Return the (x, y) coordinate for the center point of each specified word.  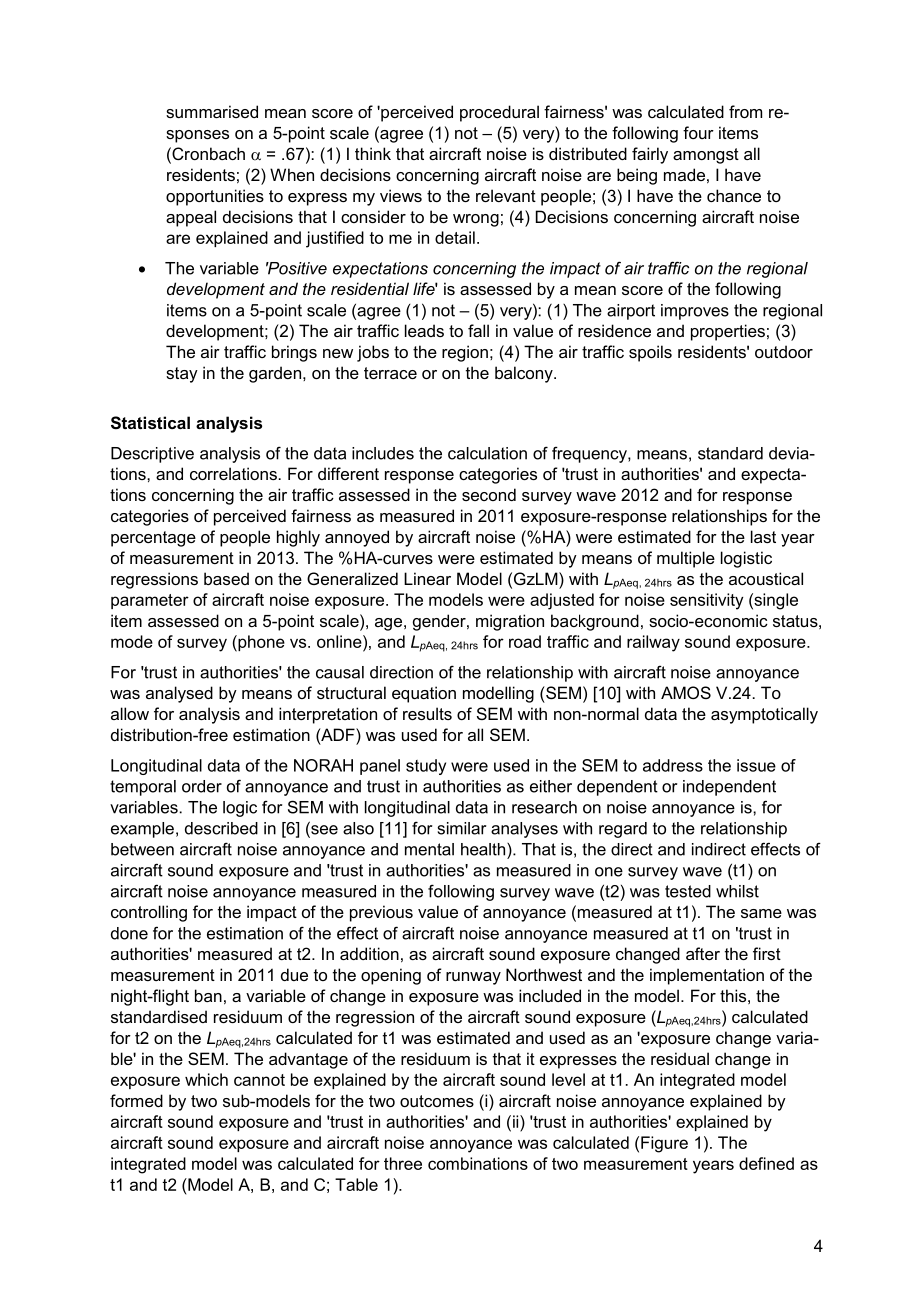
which (206, 1079)
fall (478, 330)
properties (728, 332)
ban (208, 995)
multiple (686, 559)
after (703, 953)
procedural (499, 113)
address (673, 765)
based (226, 578)
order (202, 786)
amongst (706, 156)
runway (473, 978)
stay (182, 375)
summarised (212, 111)
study (426, 767)
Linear (427, 578)
